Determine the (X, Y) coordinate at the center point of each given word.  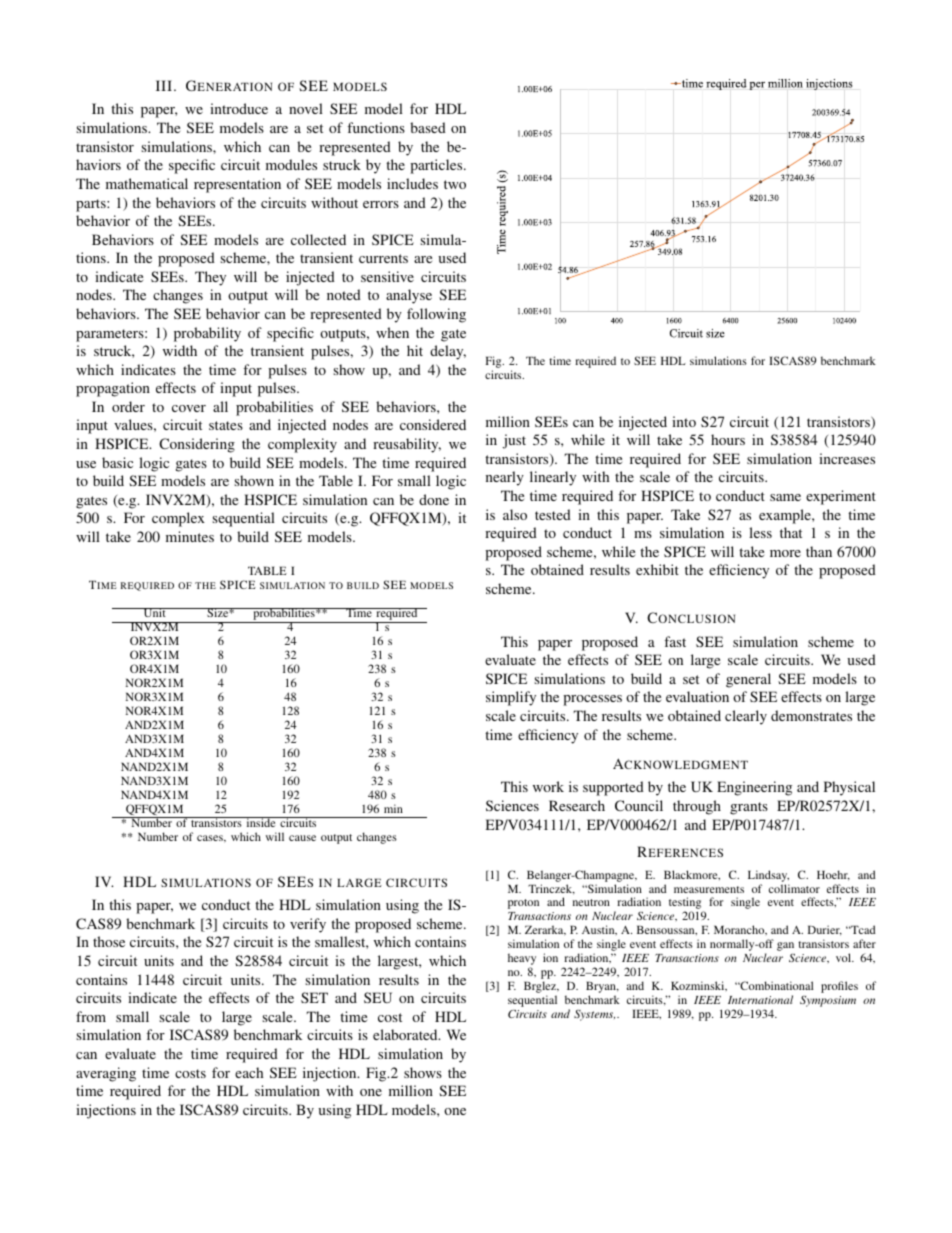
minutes (190, 536)
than (819, 551)
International (760, 999)
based (428, 127)
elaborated (406, 1034)
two (455, 184)
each (249, 1072)
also (515, 514)
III (165, 85)
